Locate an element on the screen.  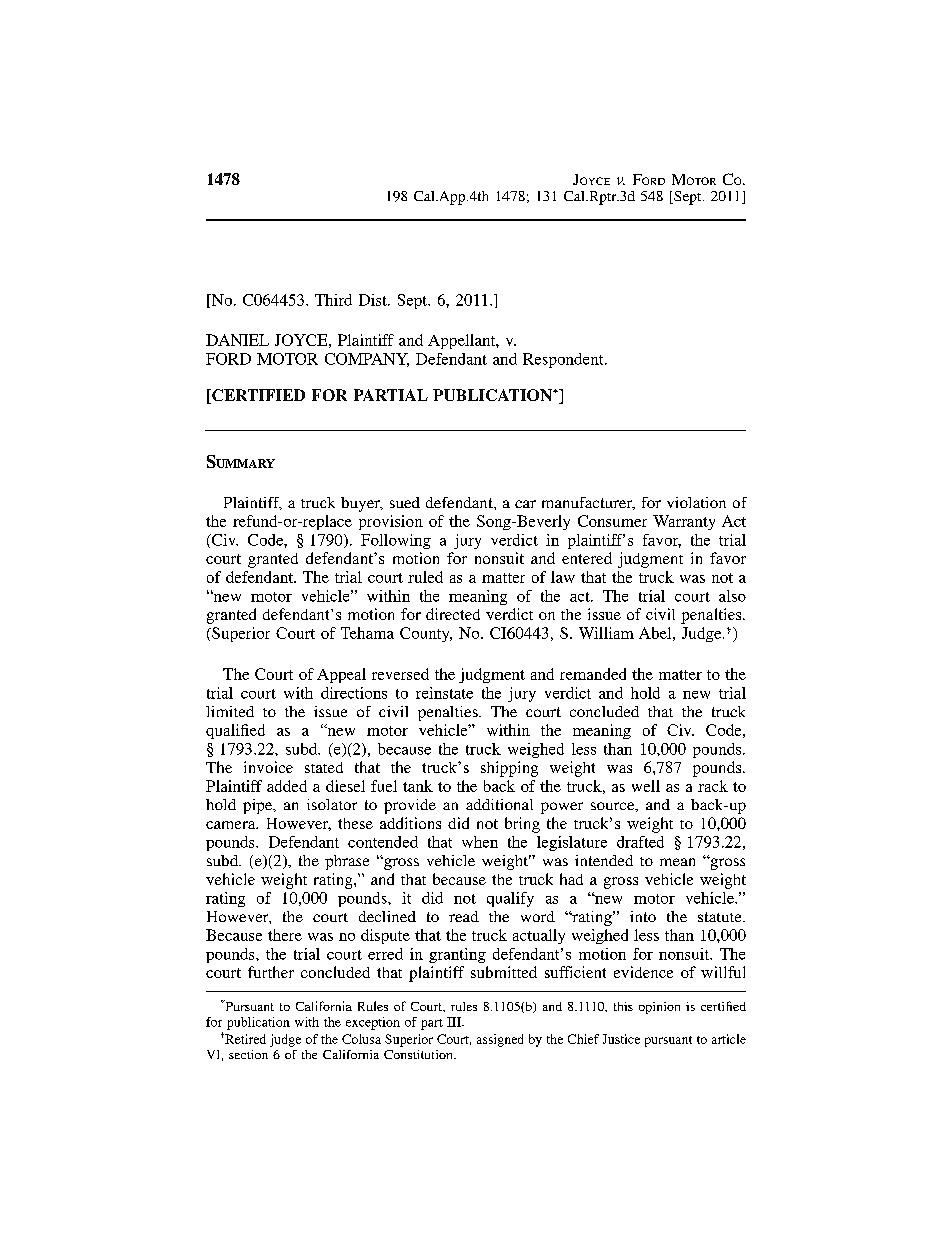
assigned is located at coordinates (500, 1040).
